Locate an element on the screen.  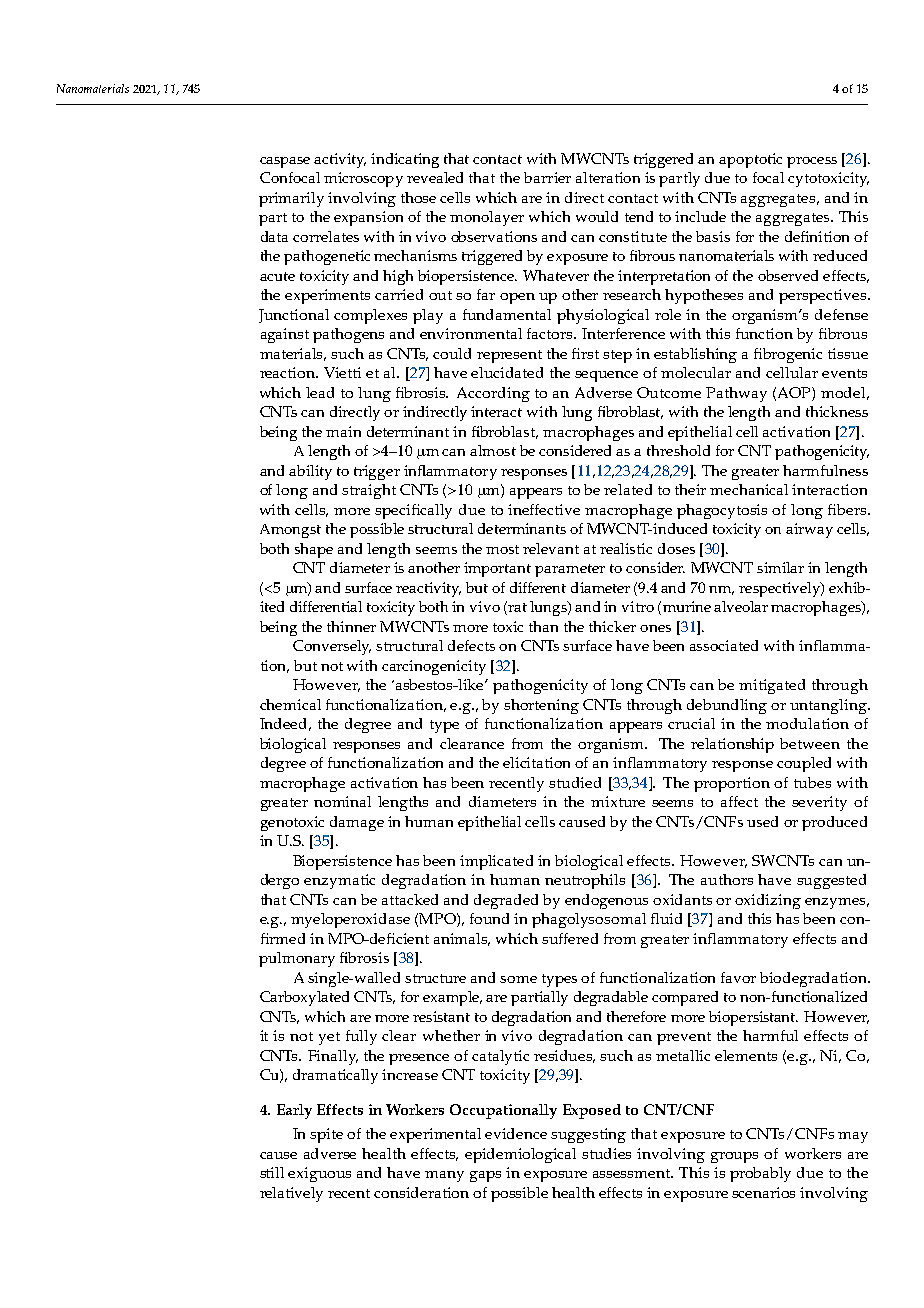
spite is located at coordinates (326, 1135).
